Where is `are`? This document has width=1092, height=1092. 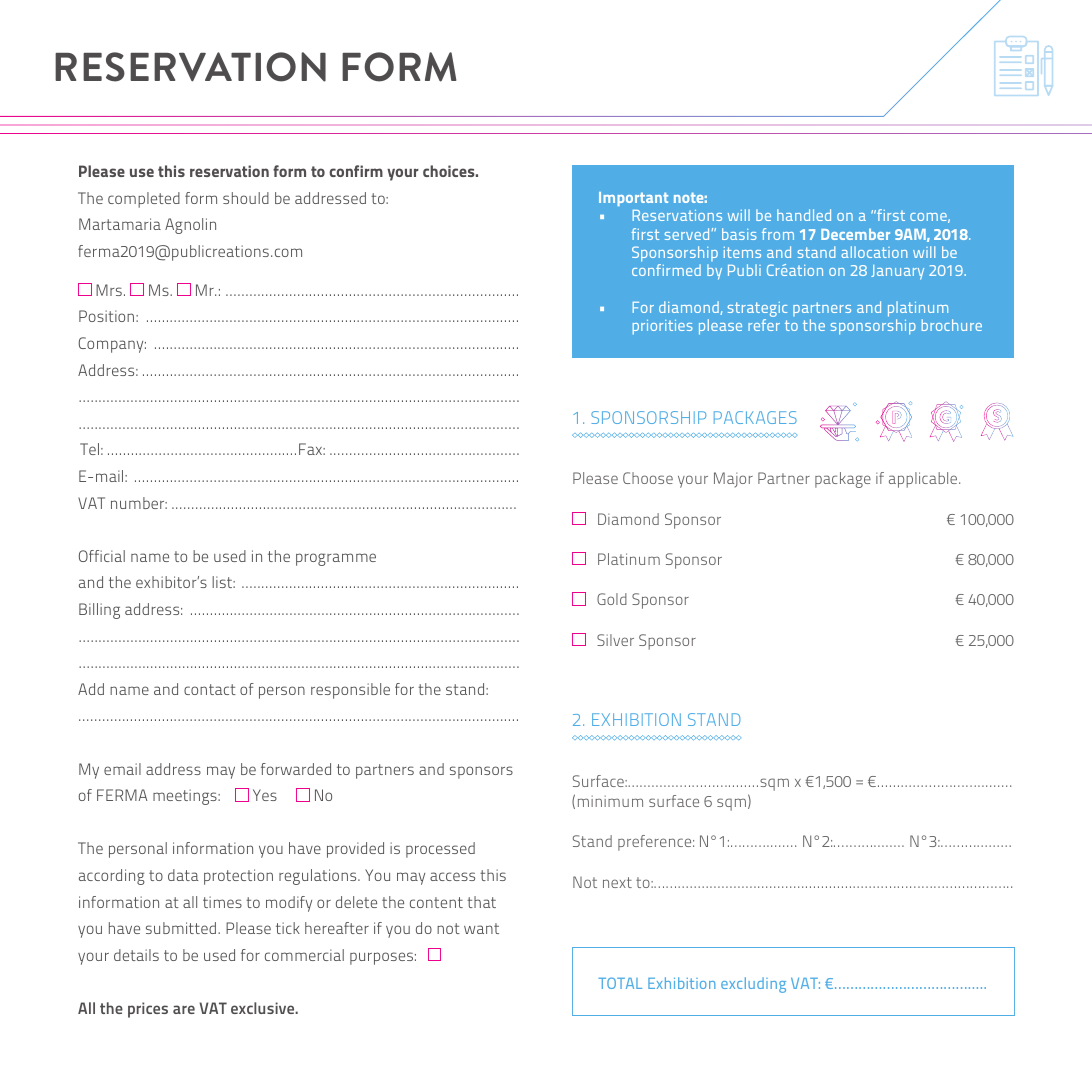 are is located at coordinates (184, 1009).
